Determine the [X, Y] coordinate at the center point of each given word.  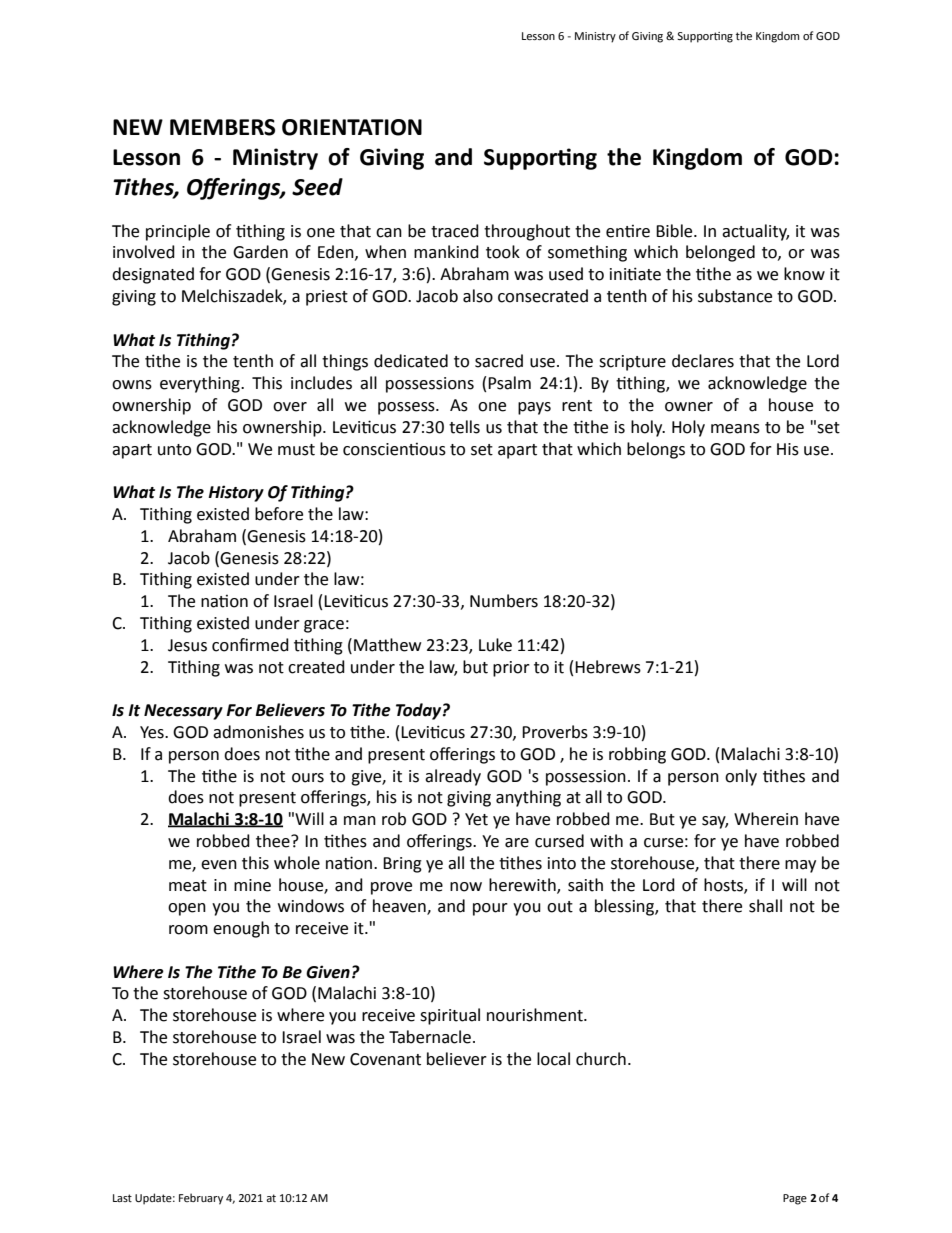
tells [464, 427]
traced [455, 231]
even [219, 865]
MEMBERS [222, 127]
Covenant [385, 1059]
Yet [476, 819]
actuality [755, 232]
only [741, 777]
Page [795, 1199]
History [236, 493]
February [201, 1199]
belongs [656, 450]
